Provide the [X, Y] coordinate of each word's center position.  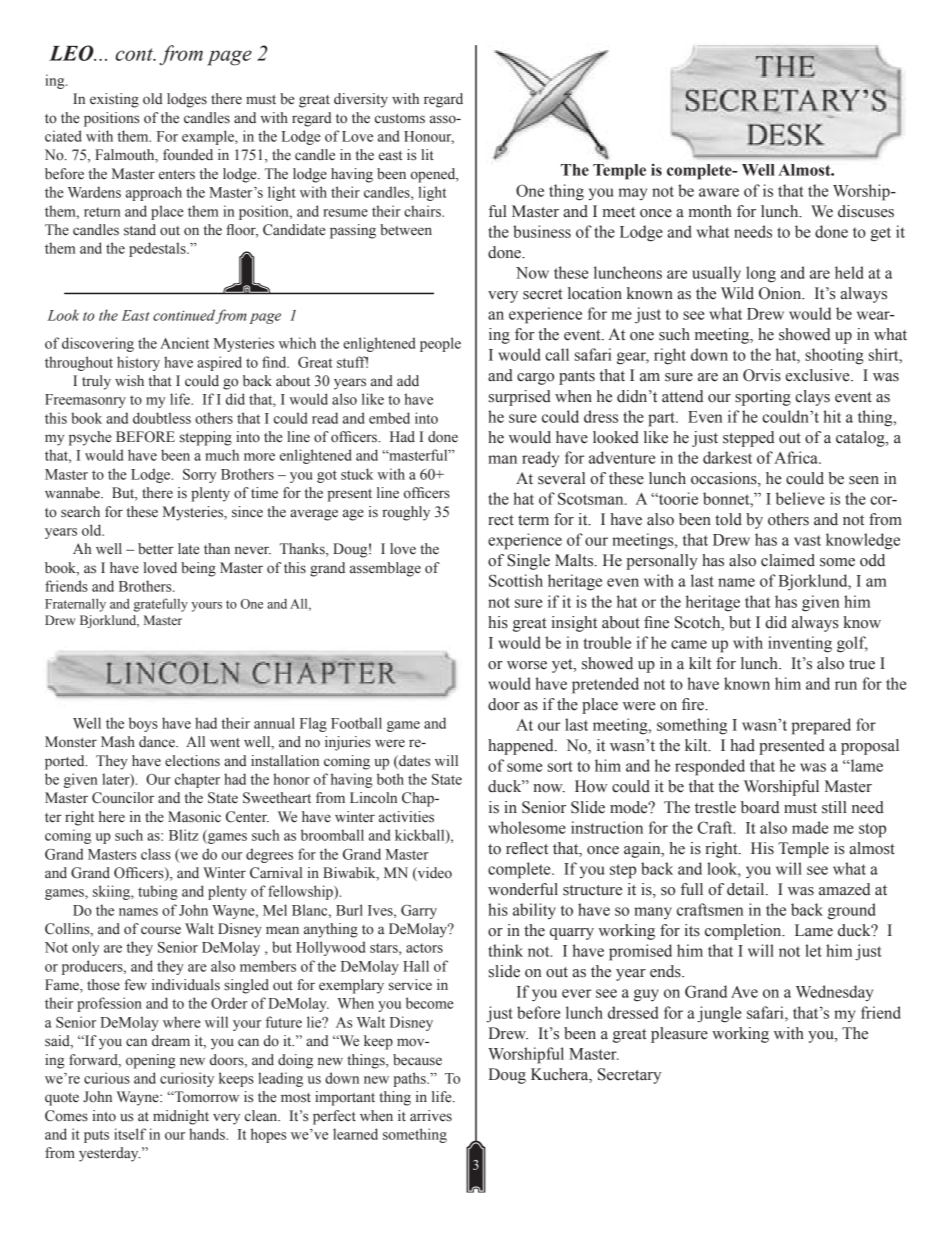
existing [114, 100]
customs [400, 119]
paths [411, 1079]
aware [719, 192]
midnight [181, 1117]
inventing [800, 644]
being [198, 569]
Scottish [516, 580]
